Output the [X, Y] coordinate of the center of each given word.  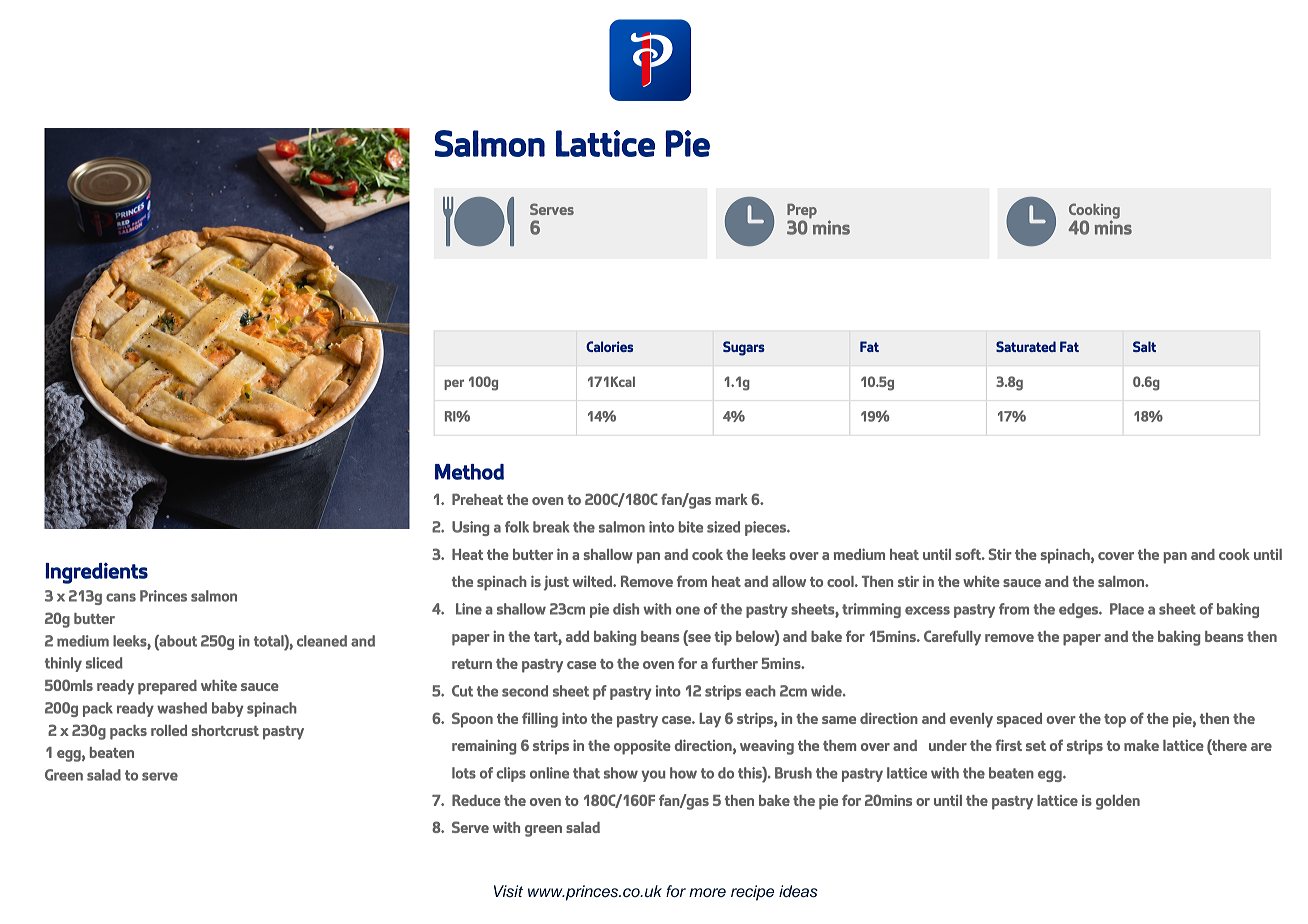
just [556, 583]
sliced [104, 663]
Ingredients [96, 573]
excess [927, 610]
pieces [766, 528]
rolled [169, 730]
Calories [609, 346]
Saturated [1026, 346]
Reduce [476, 800]
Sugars [744, 348]
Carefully [952, 638]
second [525, 691]
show [621, 773]
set [1036, 746]
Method [469, 472]
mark [731, 499]
